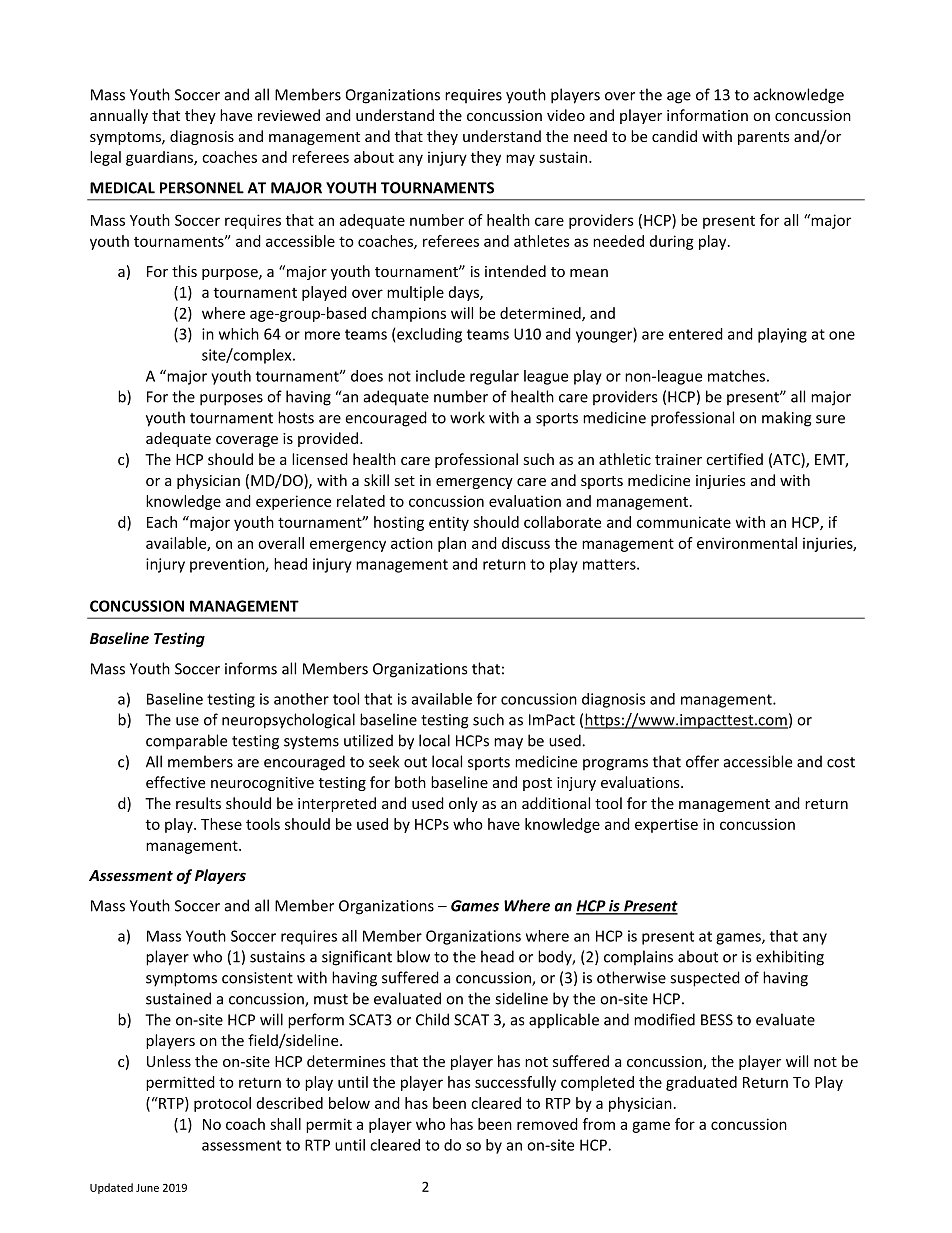  I want to click on PERSONNEL, so click(202, 188).
